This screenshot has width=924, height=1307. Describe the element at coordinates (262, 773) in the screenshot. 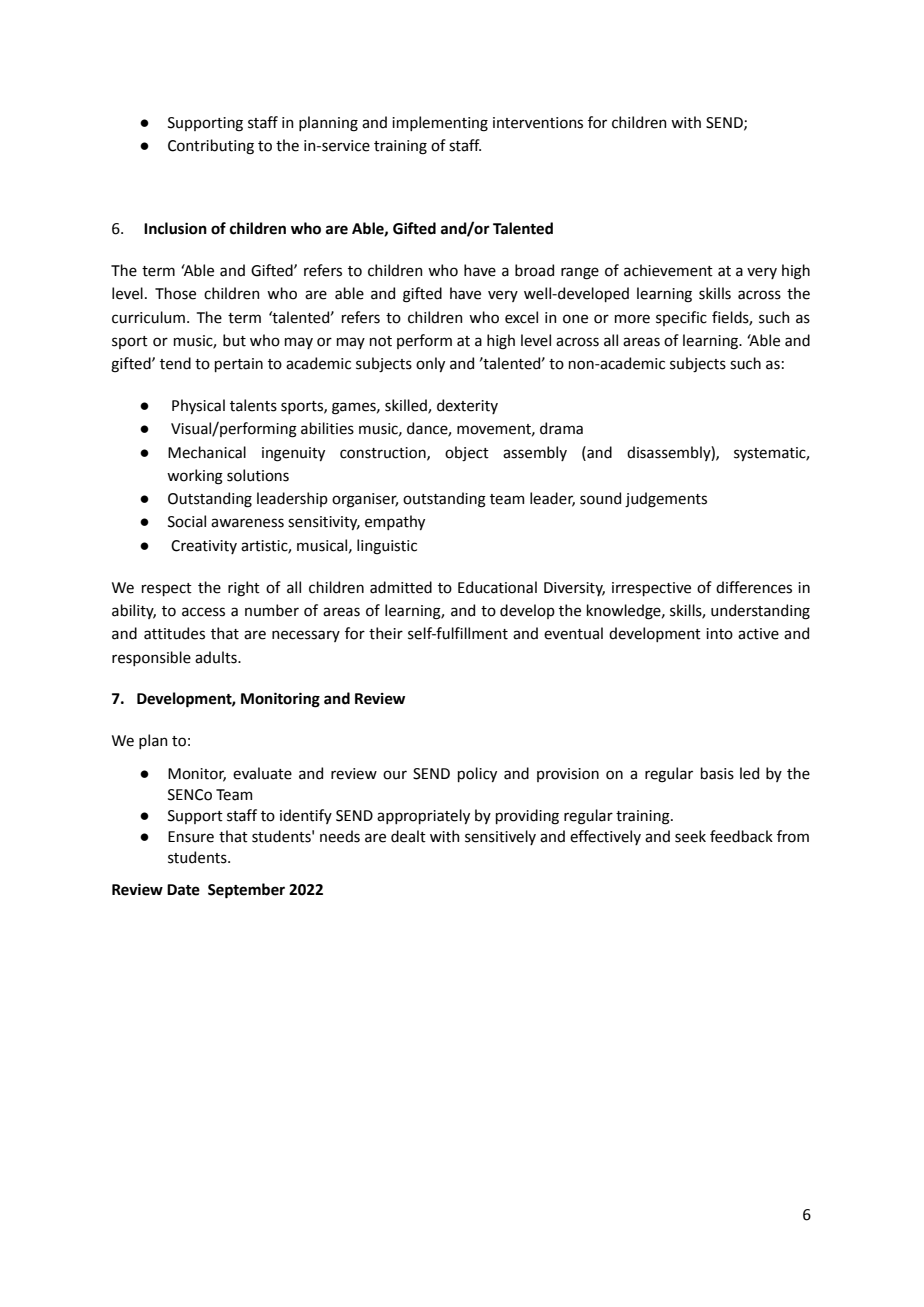

I see `evaluate` at that location.
